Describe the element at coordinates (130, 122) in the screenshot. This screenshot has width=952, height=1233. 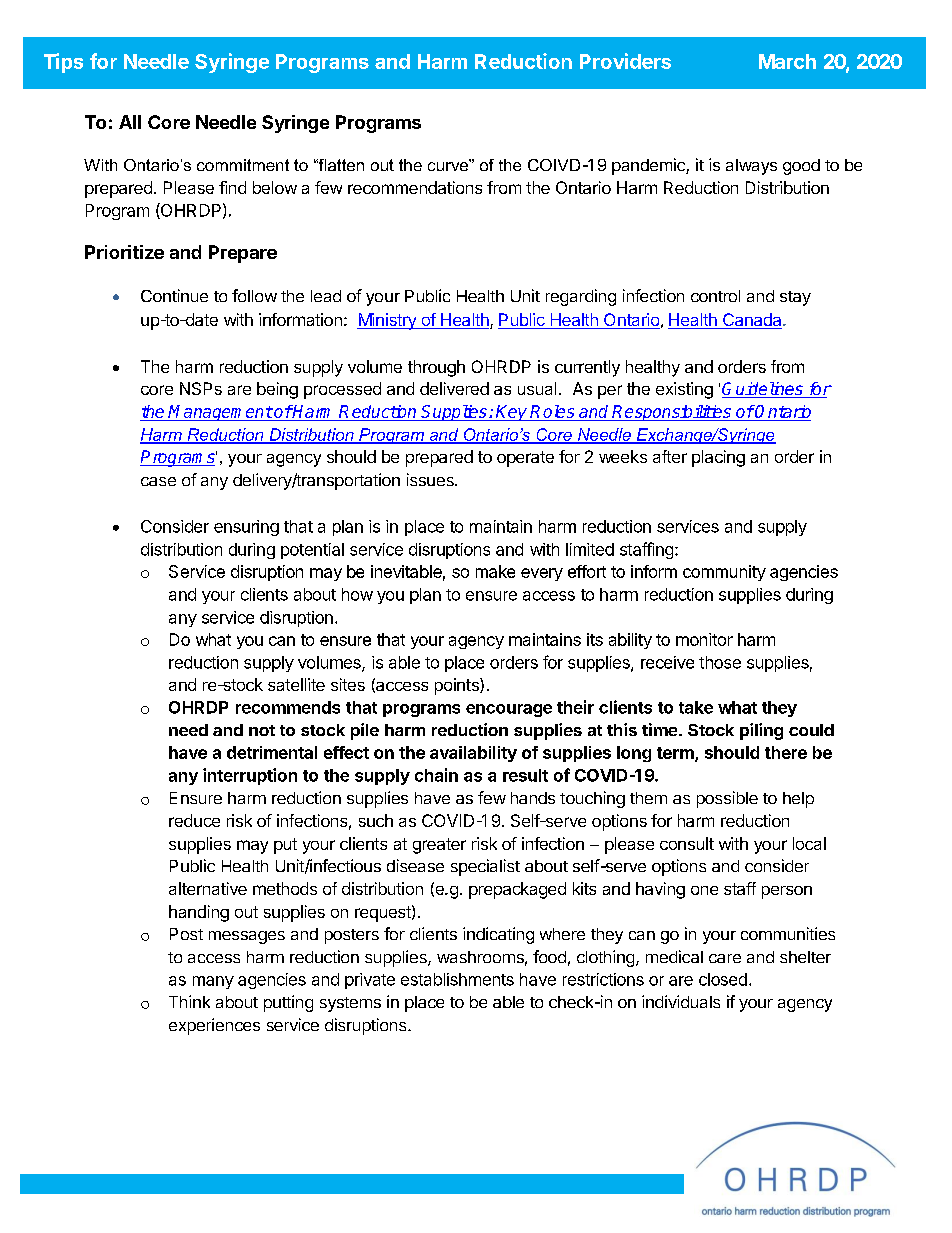
I see `All` at that location.
